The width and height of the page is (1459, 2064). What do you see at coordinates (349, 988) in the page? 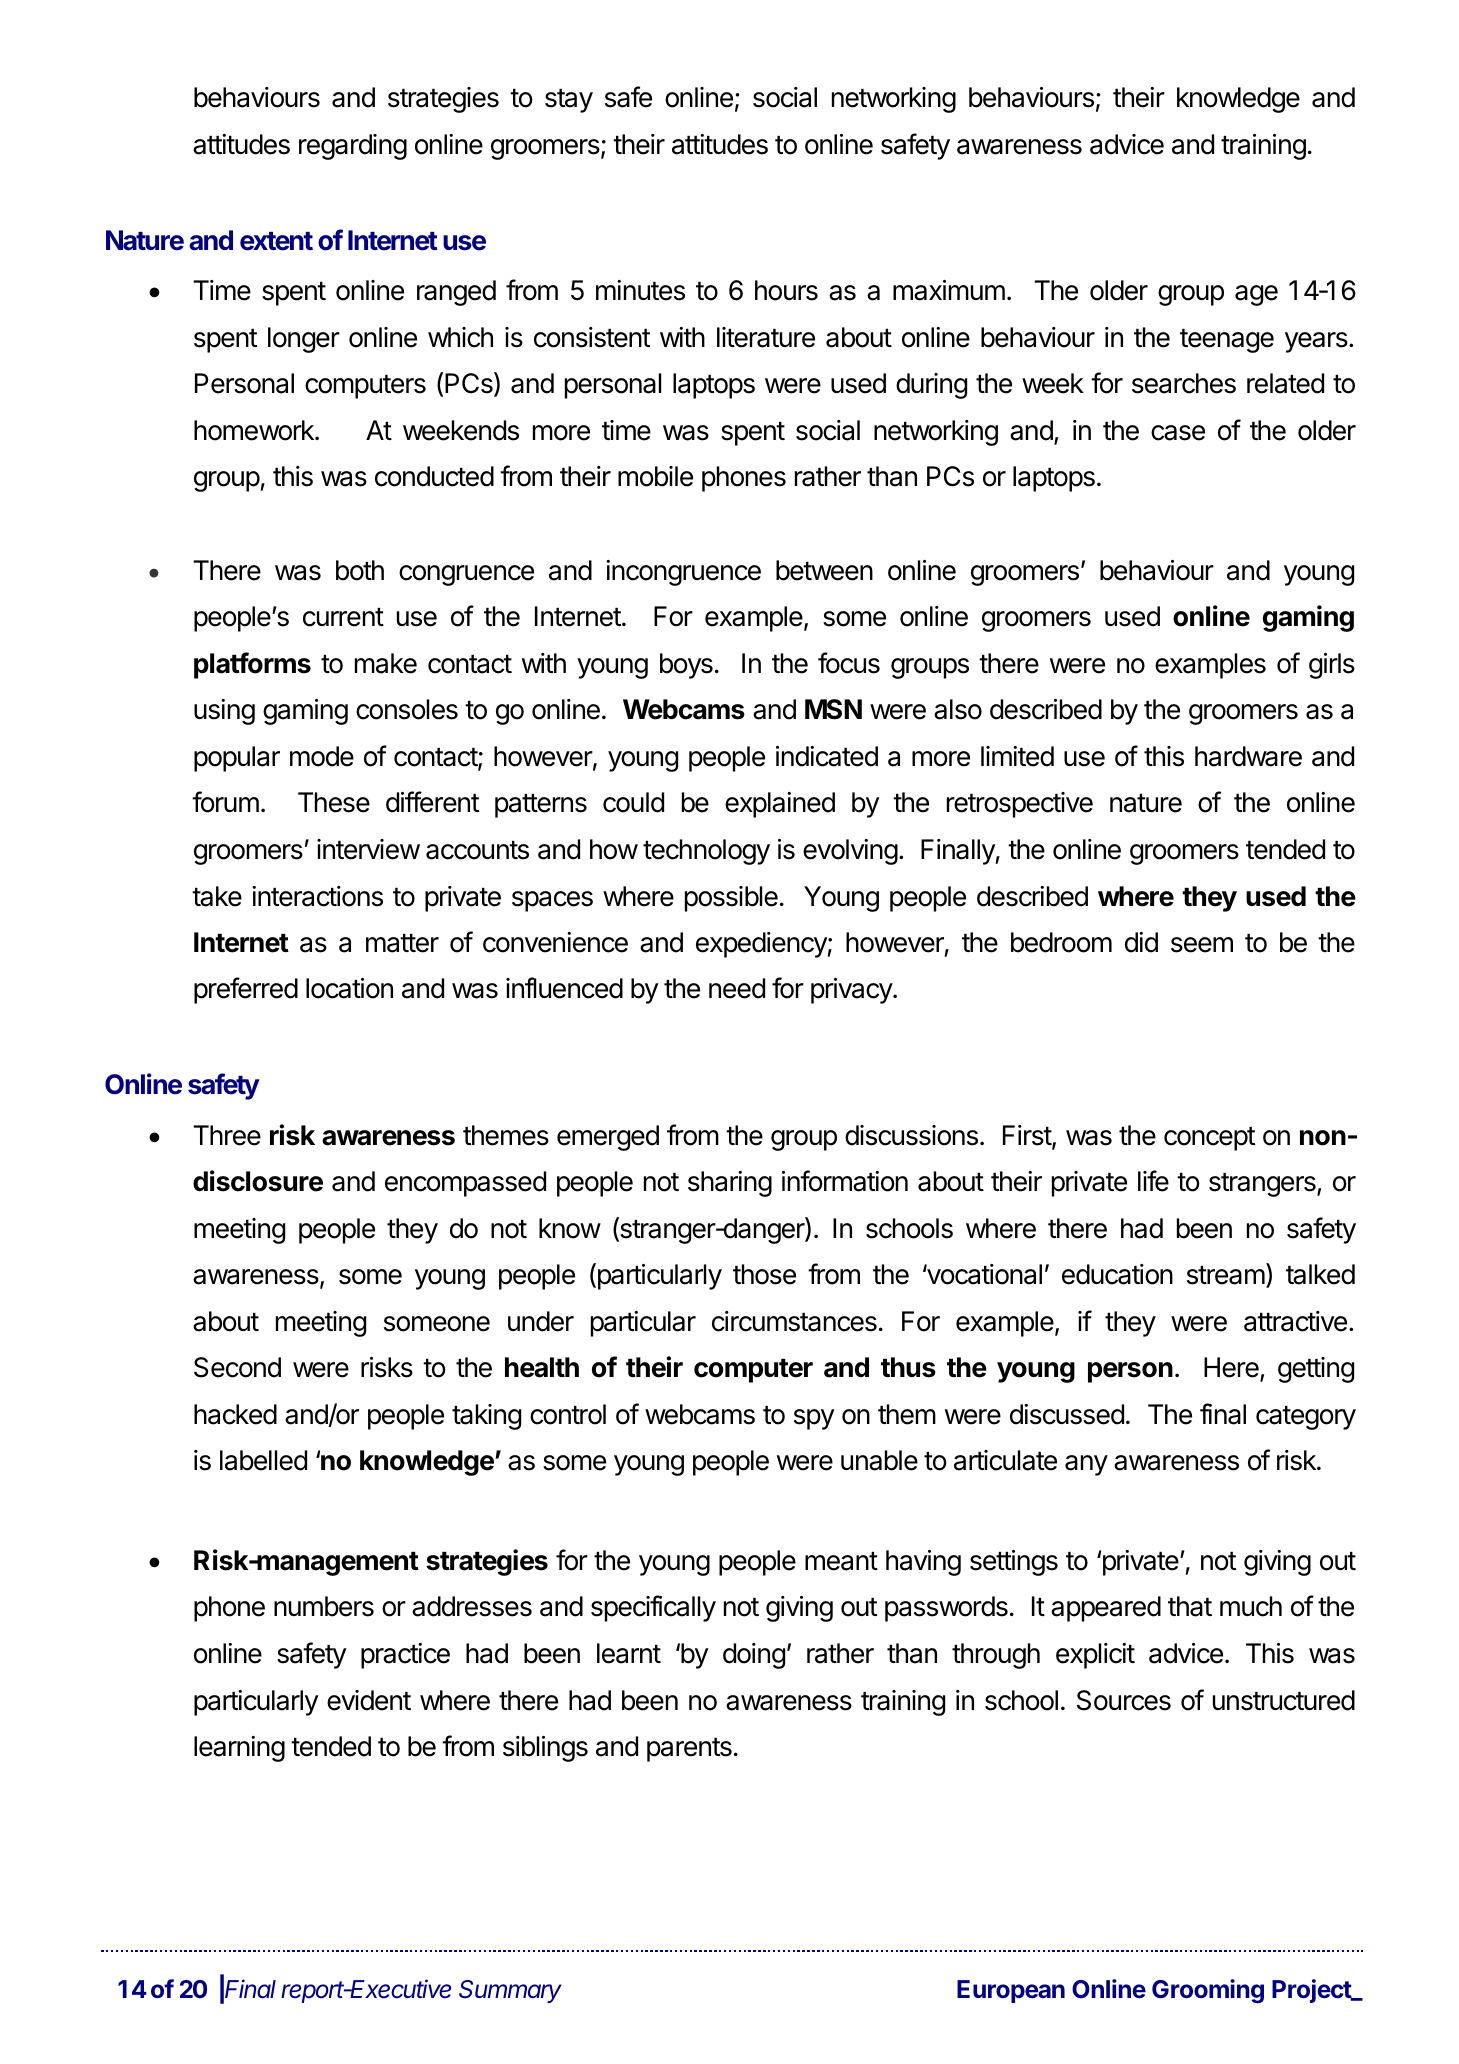
I see `location` at bounding box center [349, 988].
